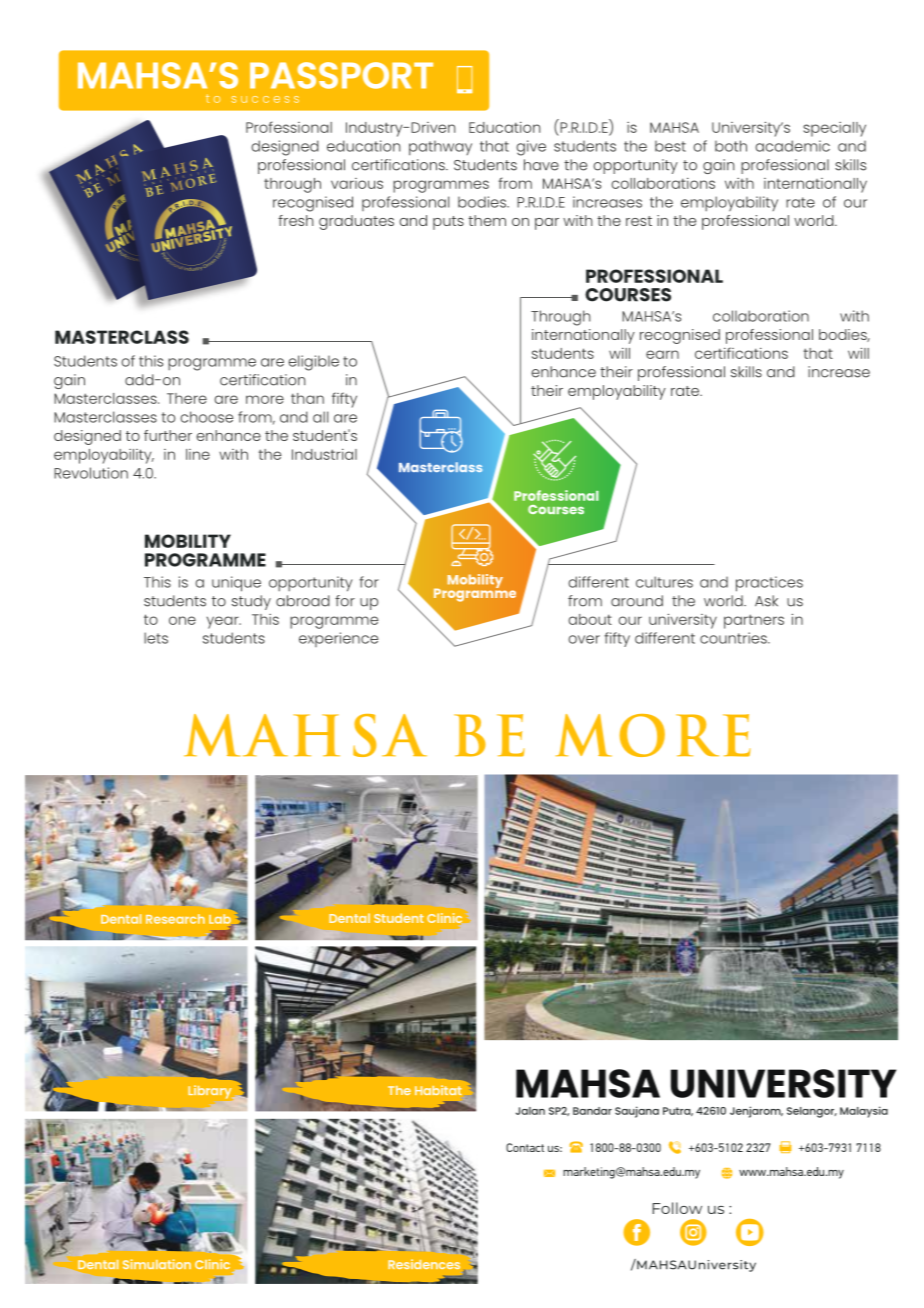  What do you see at coordinates (438, 1090) in the image?
I see `Habitat` at bounding box center [438, 1090].
